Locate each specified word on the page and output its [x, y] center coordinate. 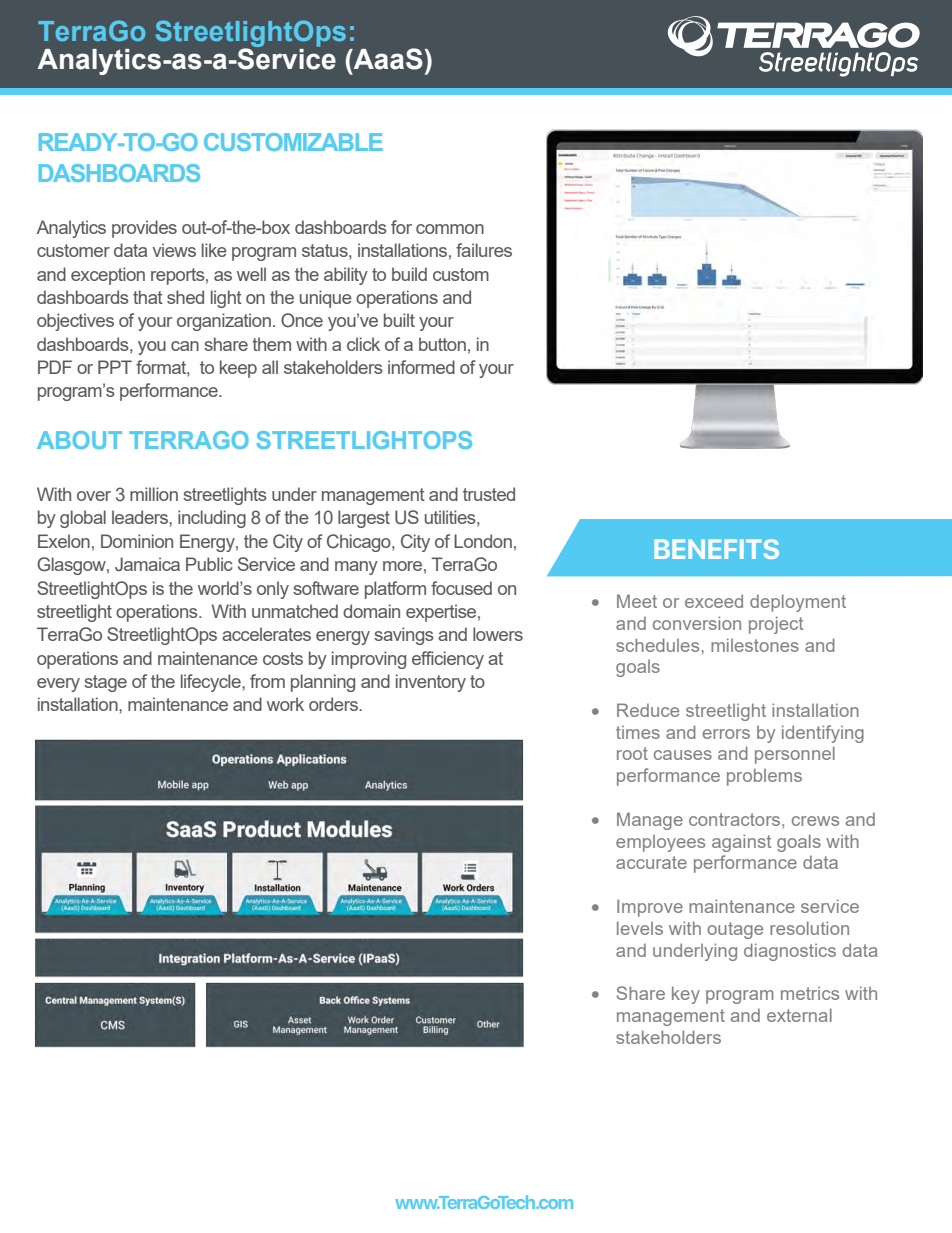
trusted [489, 494]
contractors [736, 819]
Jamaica [147, 564]
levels [640, 928]
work [285, 704]
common [450, 229]
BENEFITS [716, 549]
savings [404, 636]
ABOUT [79, 440]
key [686, 995]
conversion [697, 623]
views [174, 250]
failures [484, 250]
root [632, 753]
